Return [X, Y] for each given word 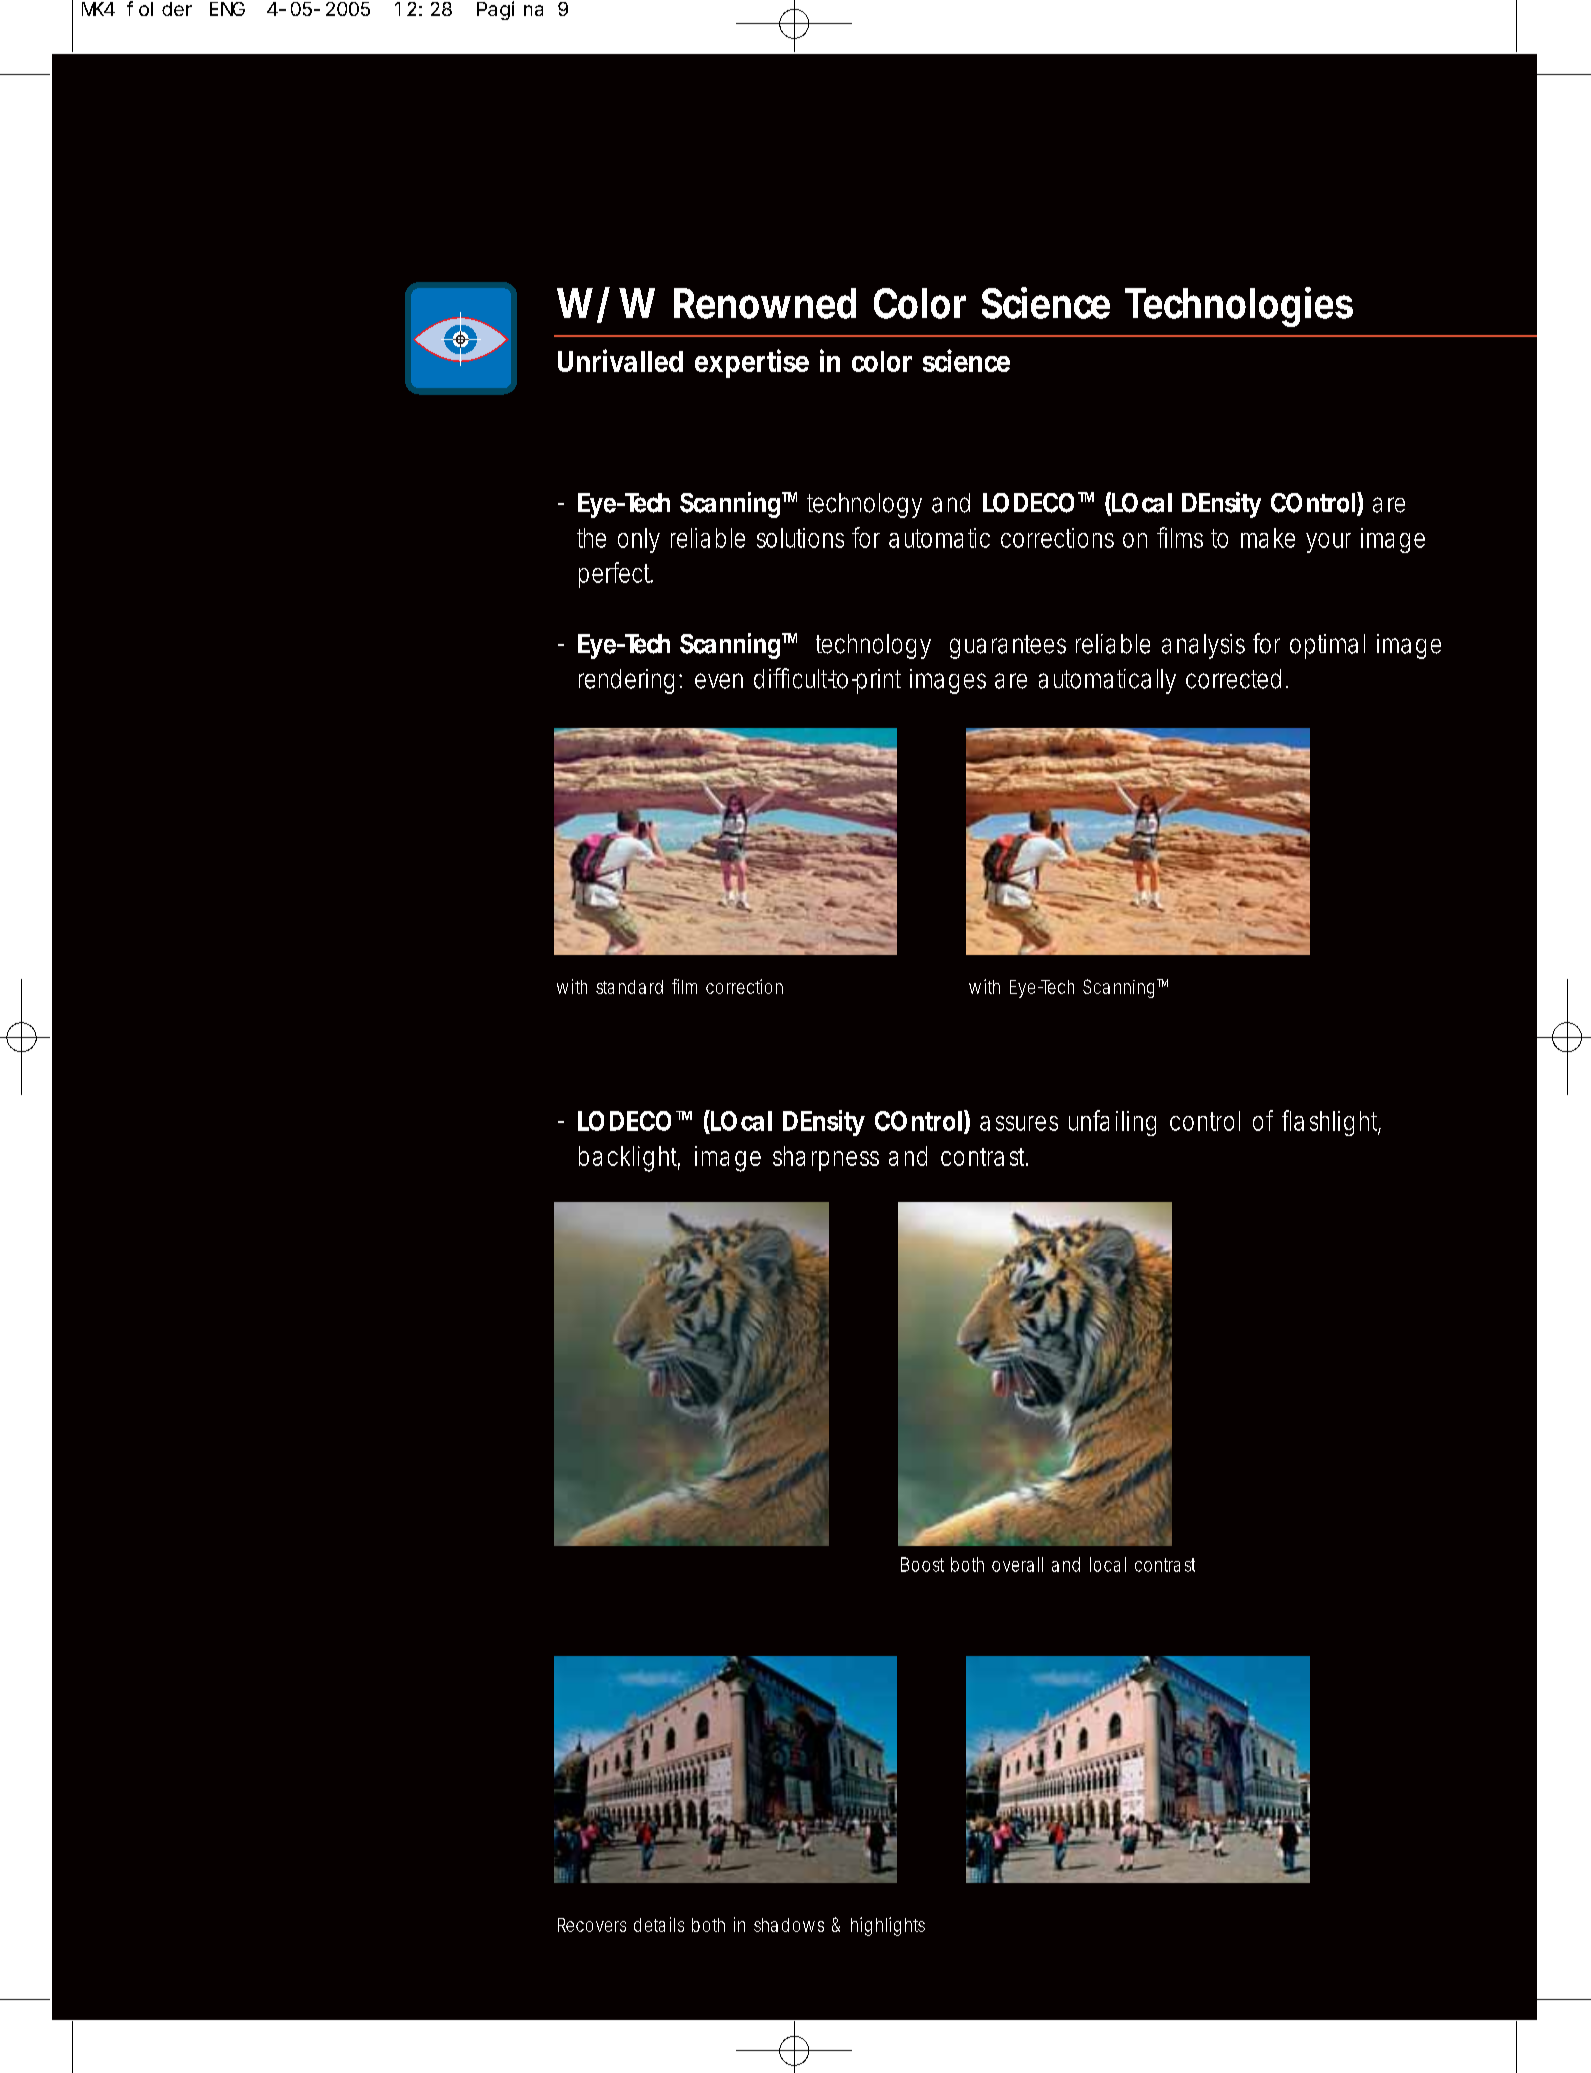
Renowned [765, 303]
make [1268, 538]
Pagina [510, 10]
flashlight [1331, 1123]
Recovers [592, 1925]
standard [629, 987]
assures [1019, 1123]
